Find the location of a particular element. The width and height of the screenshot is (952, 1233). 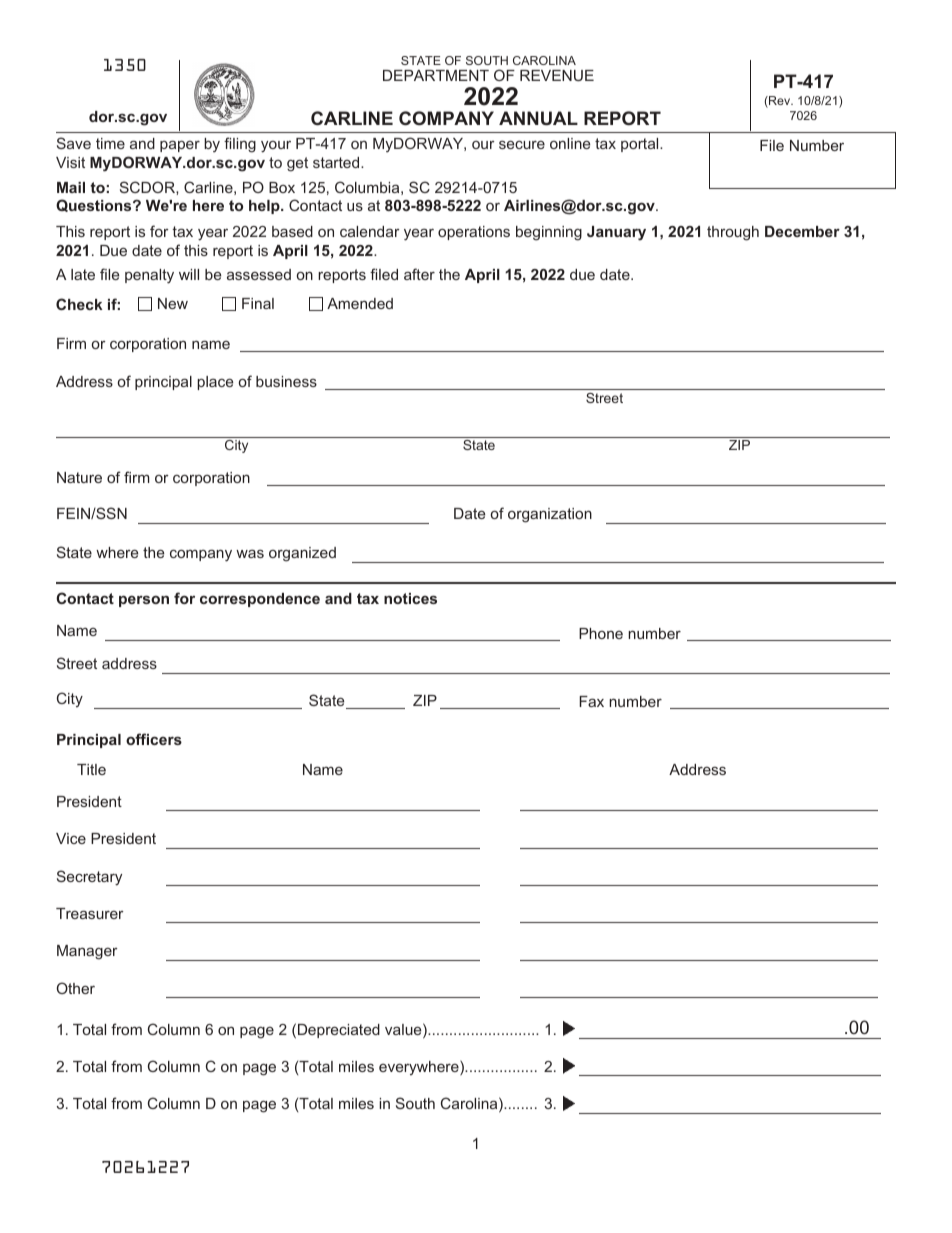

paper is located at coordinates (180, 146).
